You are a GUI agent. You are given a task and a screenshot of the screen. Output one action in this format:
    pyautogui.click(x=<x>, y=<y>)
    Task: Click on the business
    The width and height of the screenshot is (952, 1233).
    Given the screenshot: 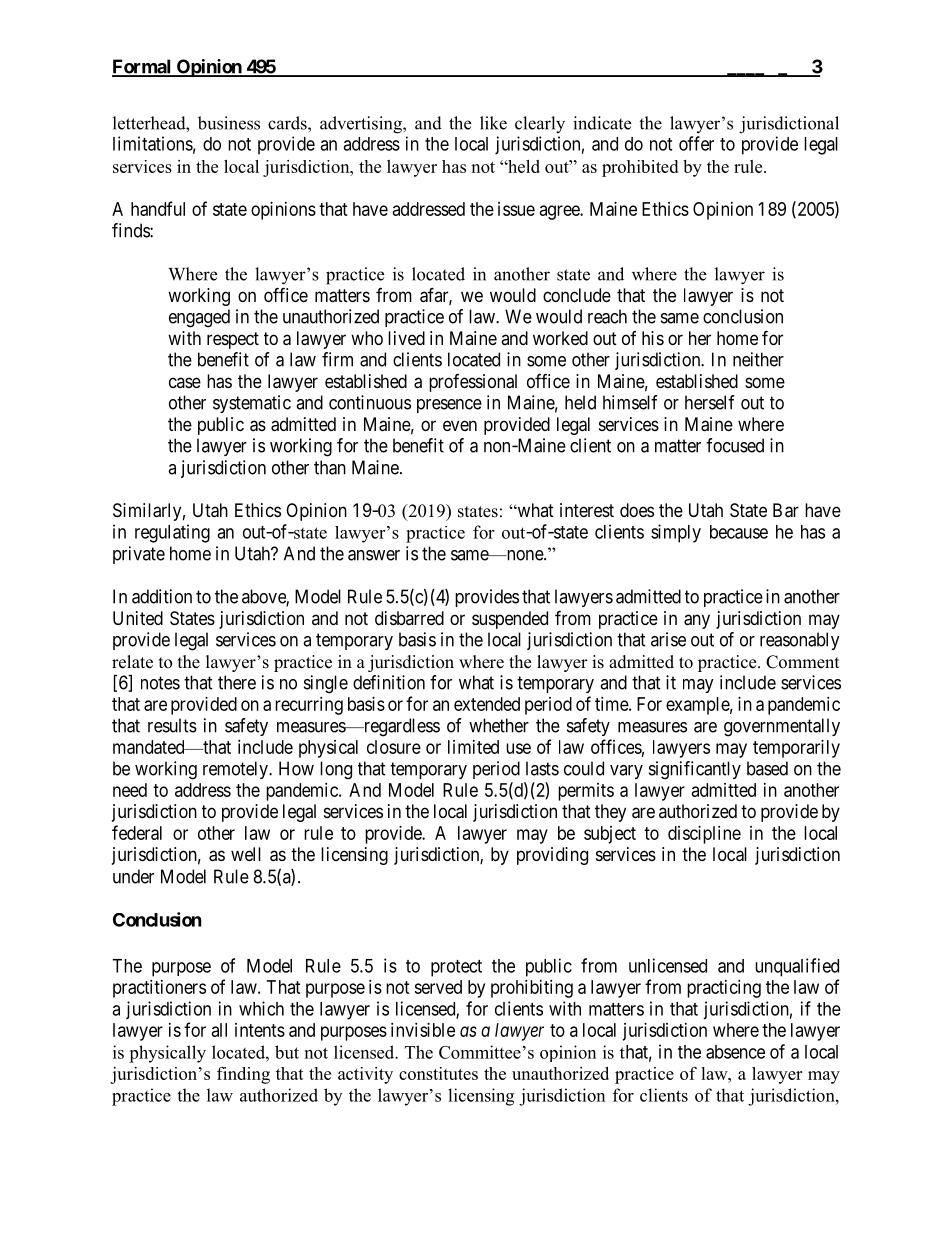 What is the action you would take?
    pyautogui.click(x=229, y=123)
